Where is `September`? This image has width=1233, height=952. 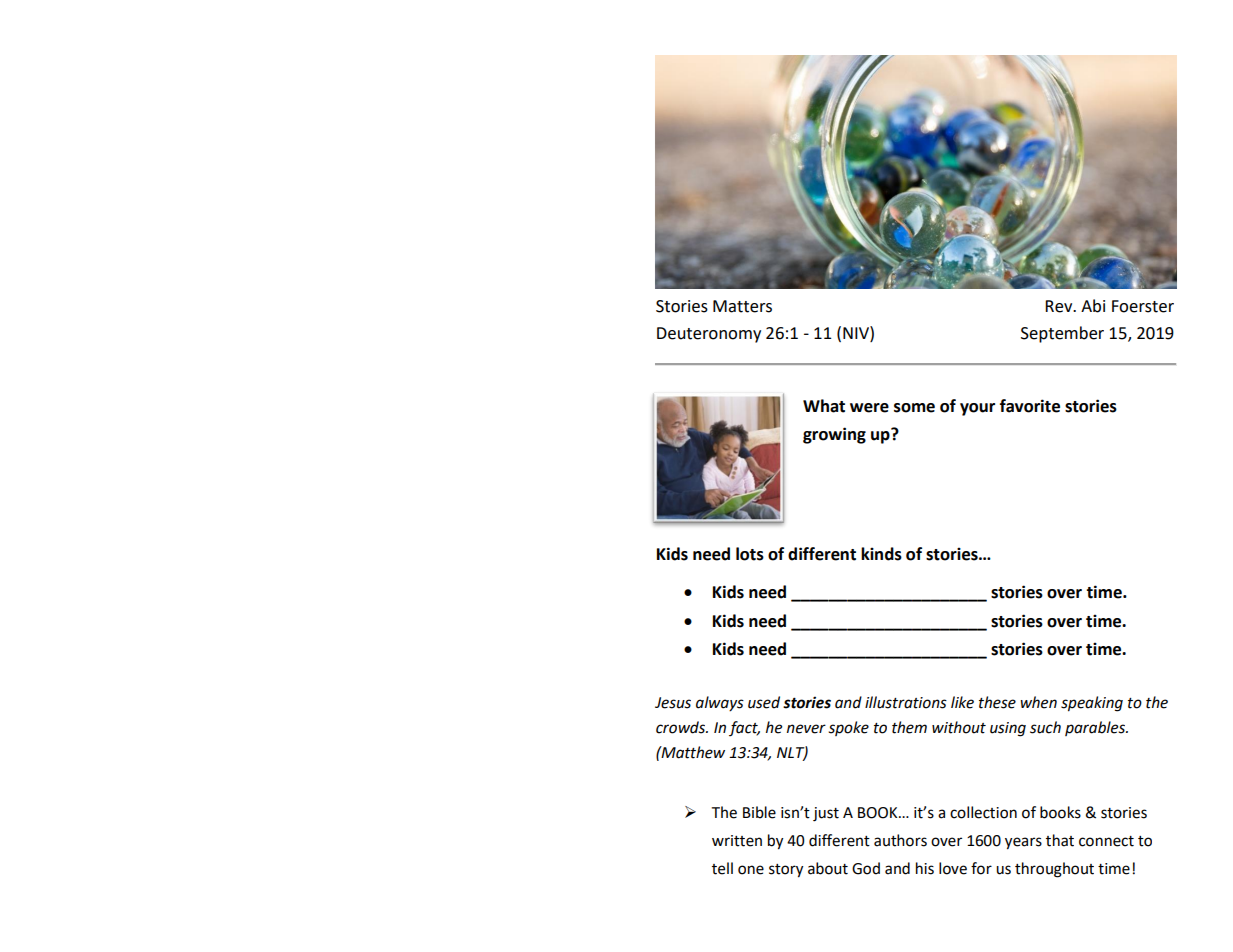 September is located at coordinates (1062, 334).
